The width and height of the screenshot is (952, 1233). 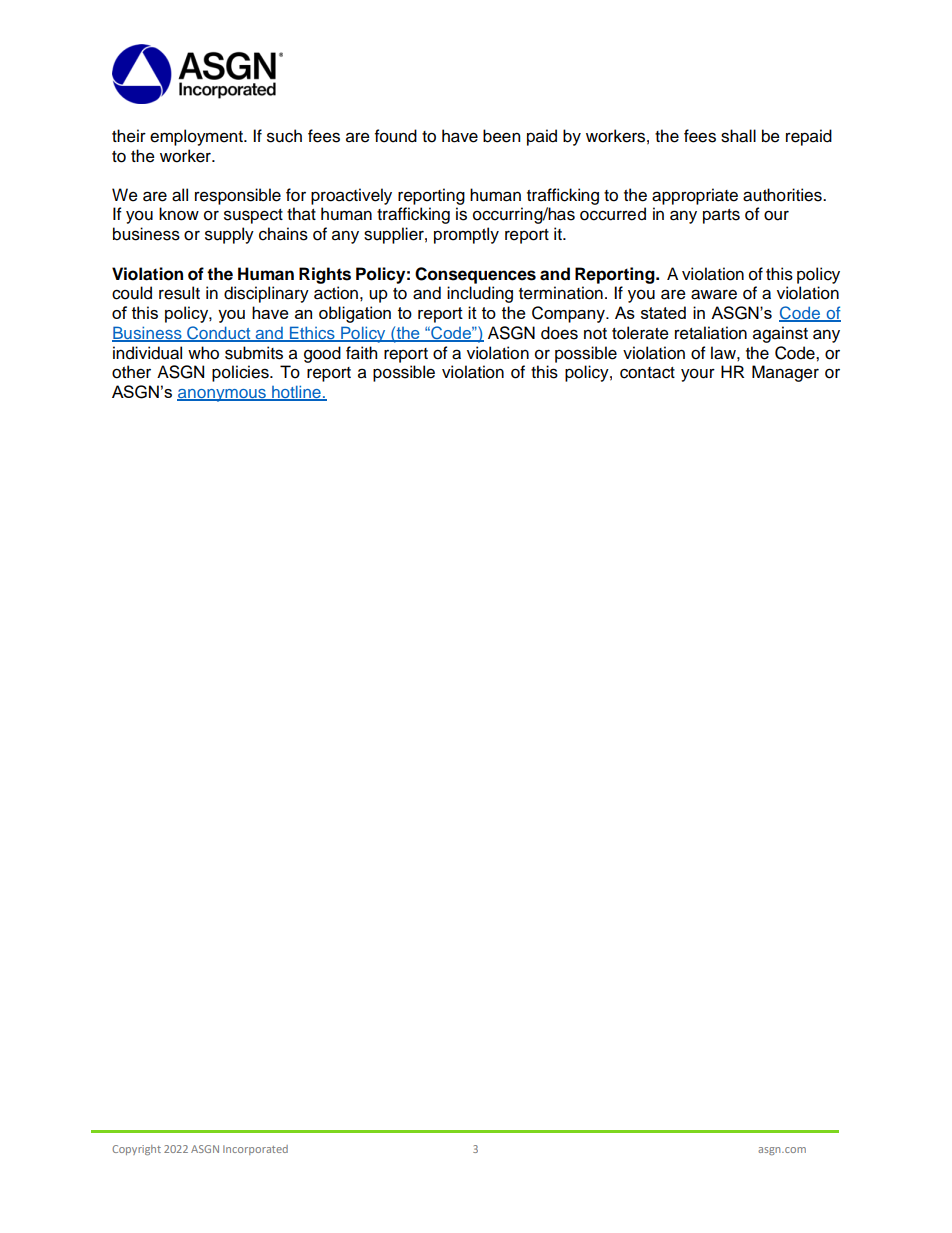 I want to click on anonymous, so click(x=222, y=395).
